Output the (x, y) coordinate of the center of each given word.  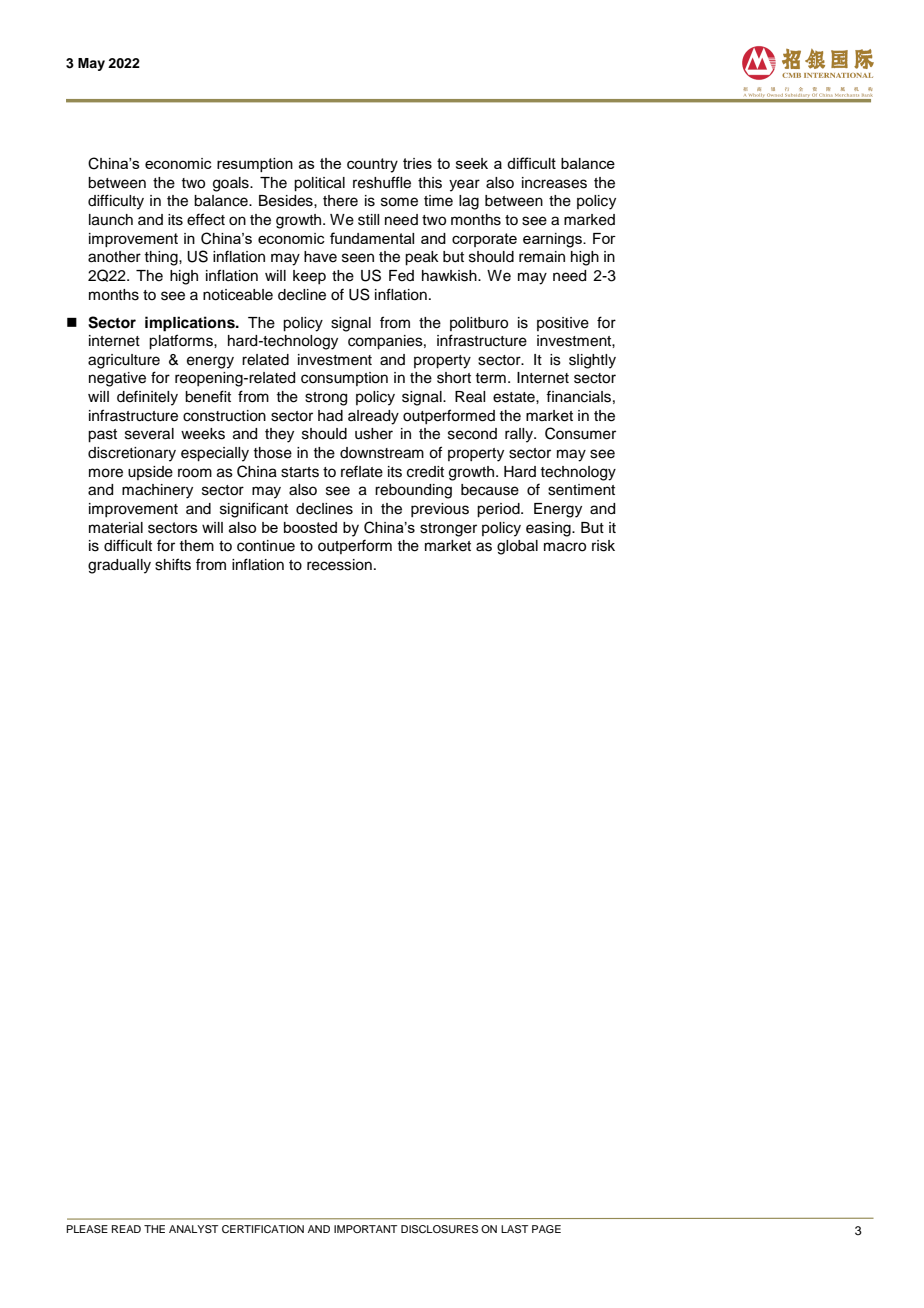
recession (339, 565)
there (340, 201)
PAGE (546, 1229)
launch (111, 220)
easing (549, 529)
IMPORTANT (365, 1229)
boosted (310, 527)
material (116, 528)
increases (554, 183)
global (517, 547)
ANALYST (193, 1229)
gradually (119, 566)
